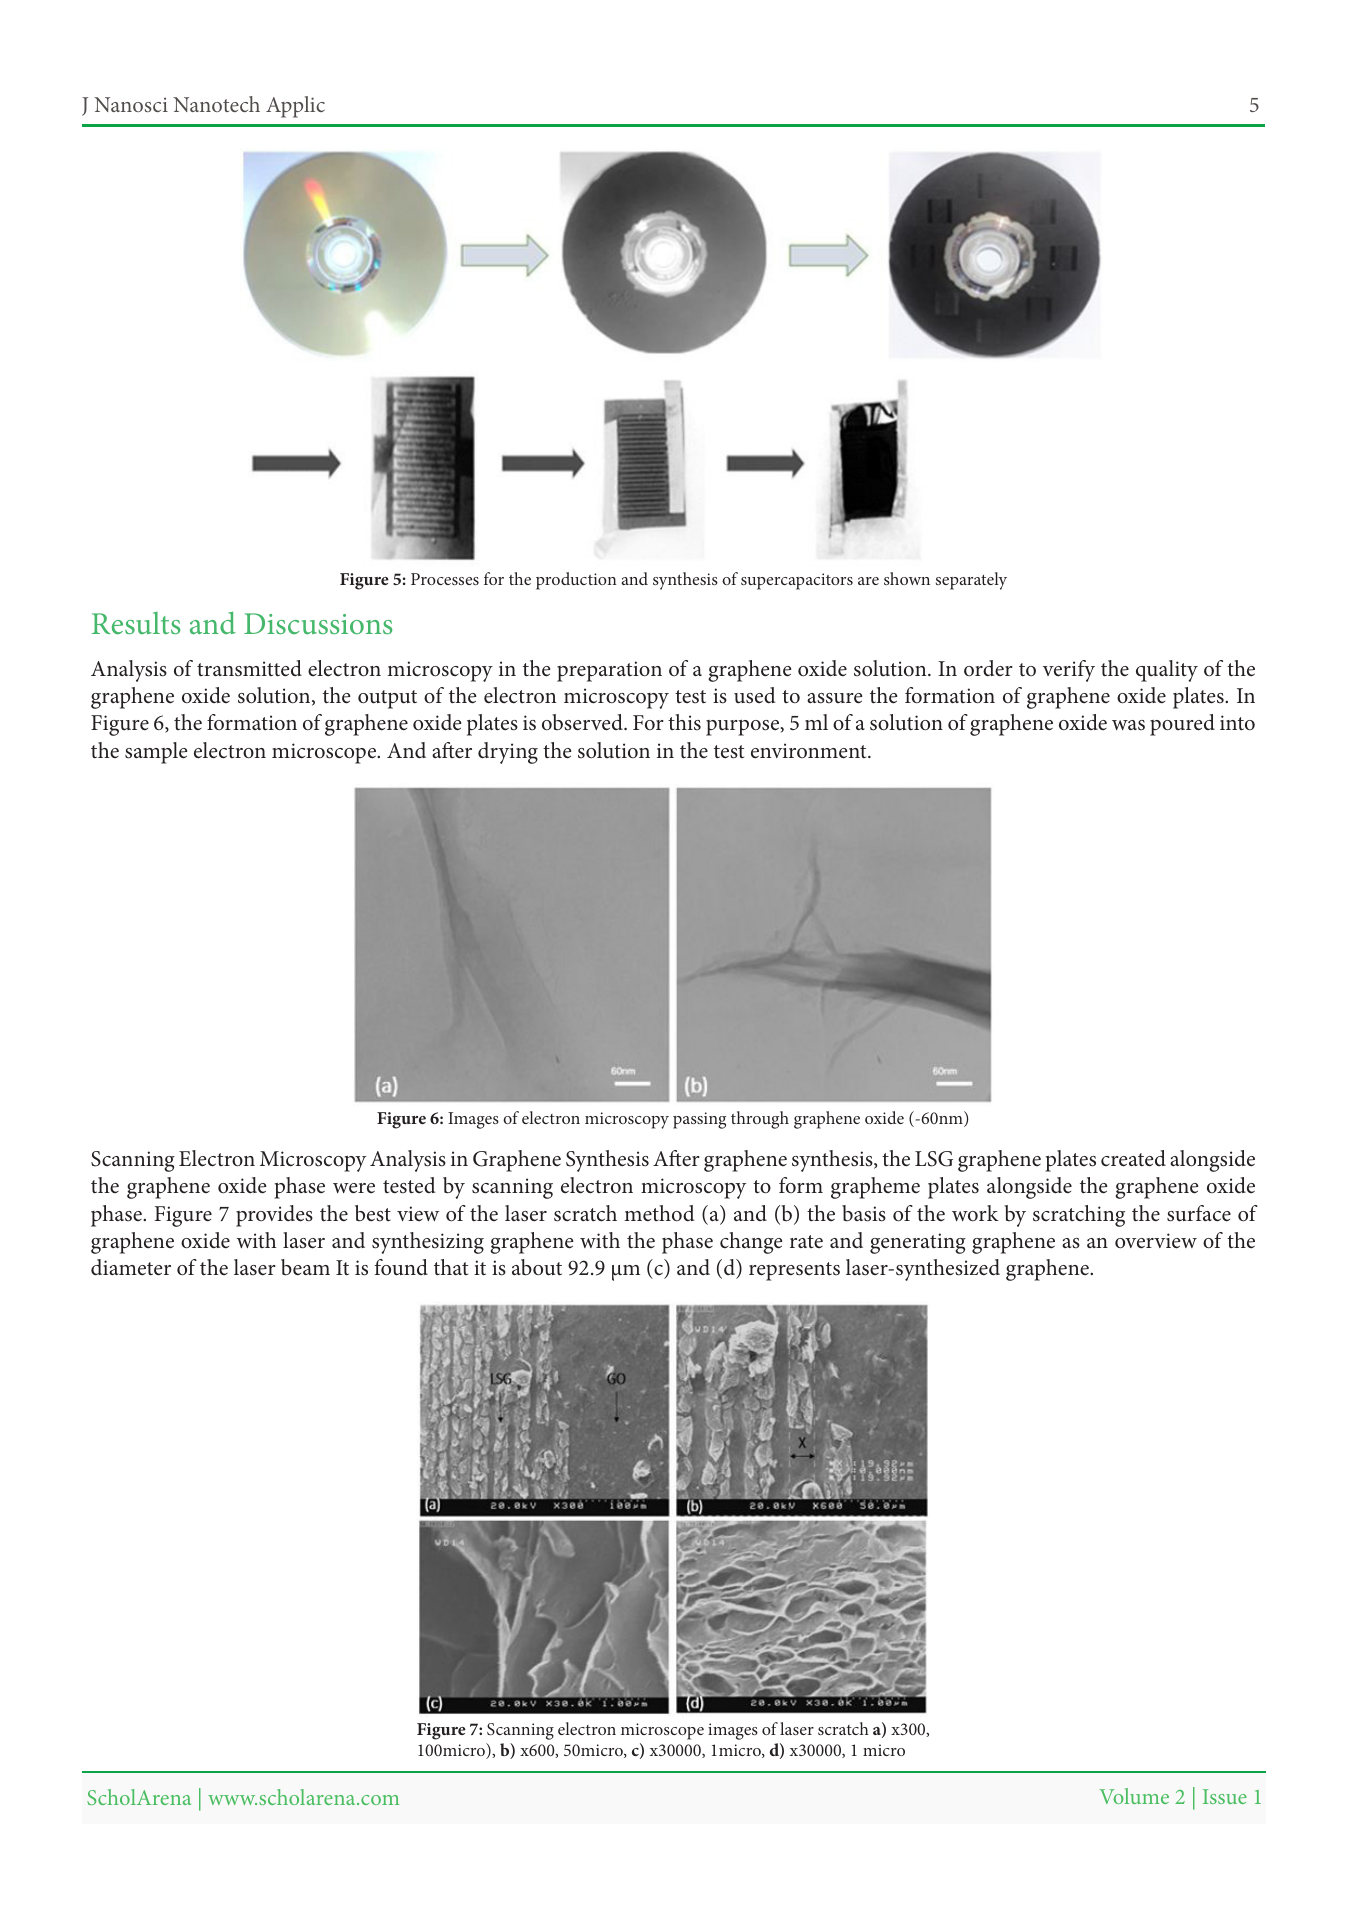 Image resolution: width=1348 pixels, height=1906 pixels. I want to click on beam, so click(305, 1267).
